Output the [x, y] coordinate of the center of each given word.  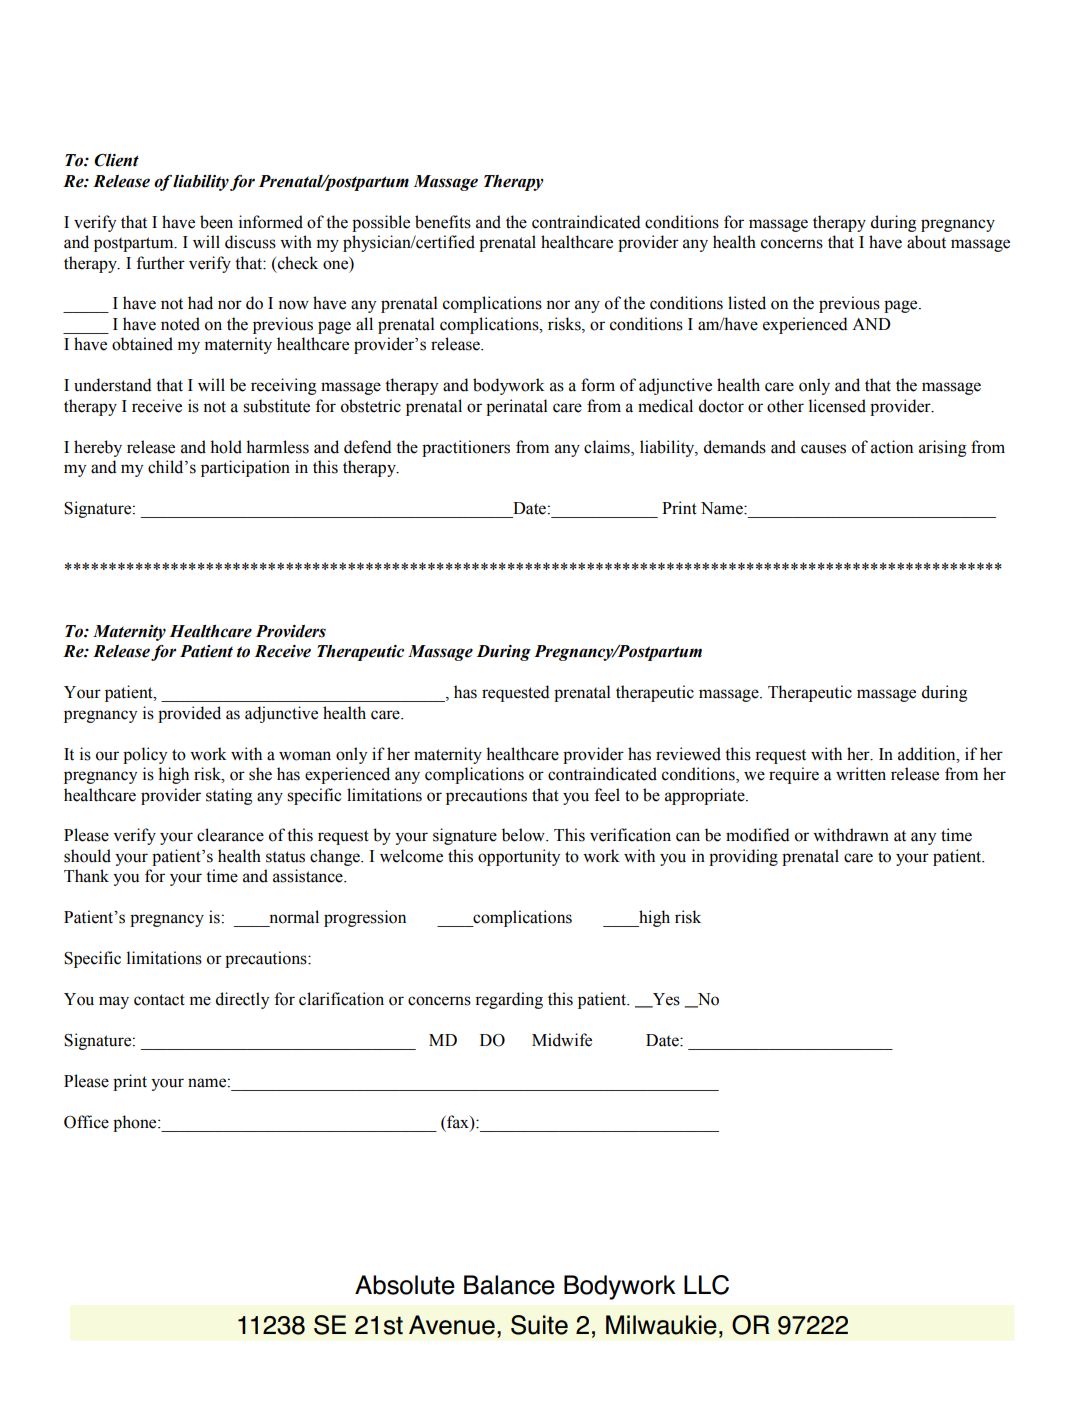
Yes [665, 1000]
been [216, 222]
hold [226, 447]
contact [159, 1000]
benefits [443, 222]
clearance [230, 835]
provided [189, 714]
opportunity [519, 857]
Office [86, 1122]
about [926, 242]
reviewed [688, 754]
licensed [837, 406]
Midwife [562, 1040]
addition [928, 754]
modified [758, 835]
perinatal [517, 407]
